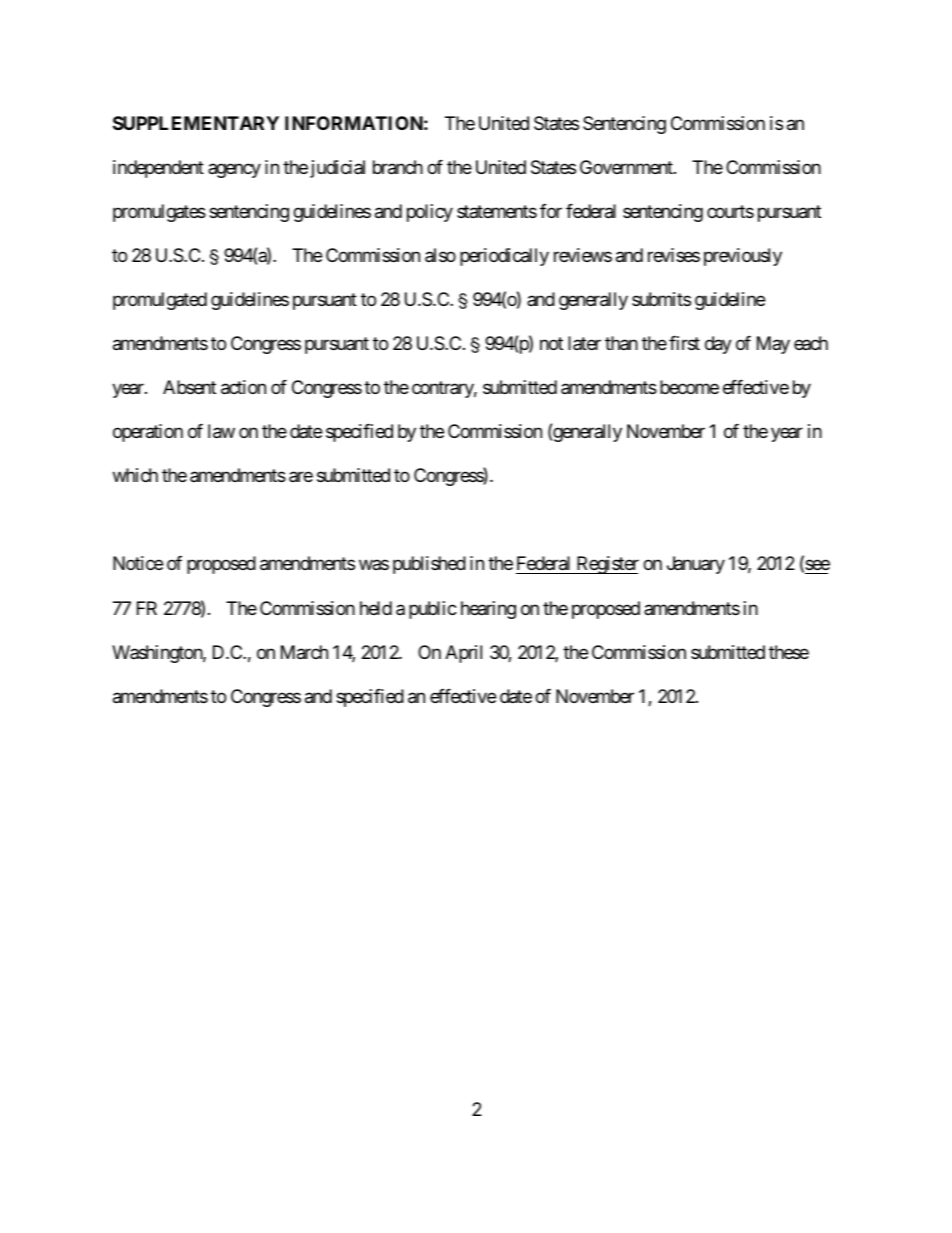  I want to click on SUPPLEMENTARY, so click(196, 123).
